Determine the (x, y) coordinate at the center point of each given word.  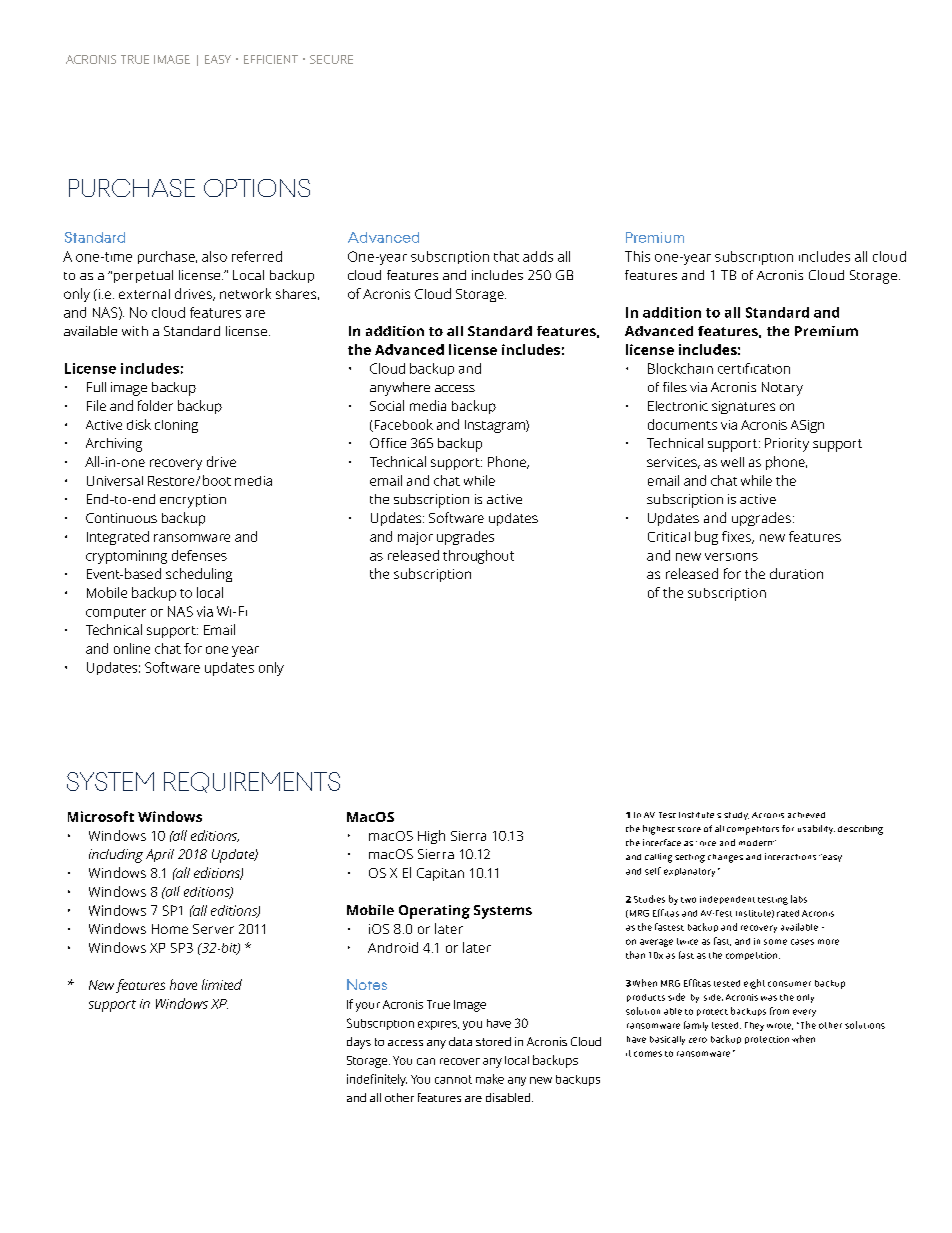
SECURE (331, 59)
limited (222, 984)
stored (493, 1041)
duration (796, 573)
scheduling (199, 575)
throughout (478, 557)
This (637, 256)
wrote (780, 1026)
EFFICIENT (271, 59)
